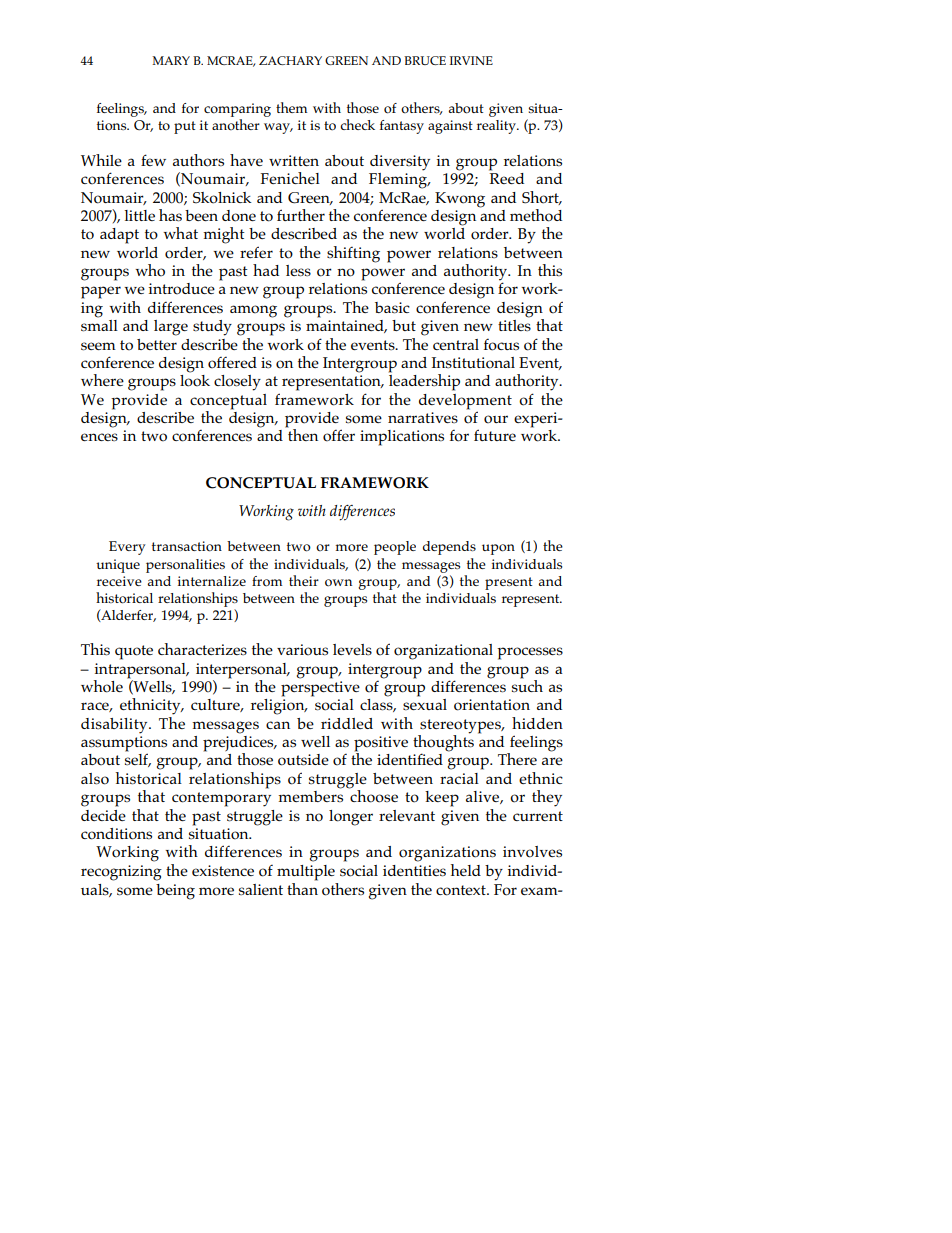  What do you see at coordinates (298, 271) in the screenshot?
I see `less` at bounding box center [298, 271].
